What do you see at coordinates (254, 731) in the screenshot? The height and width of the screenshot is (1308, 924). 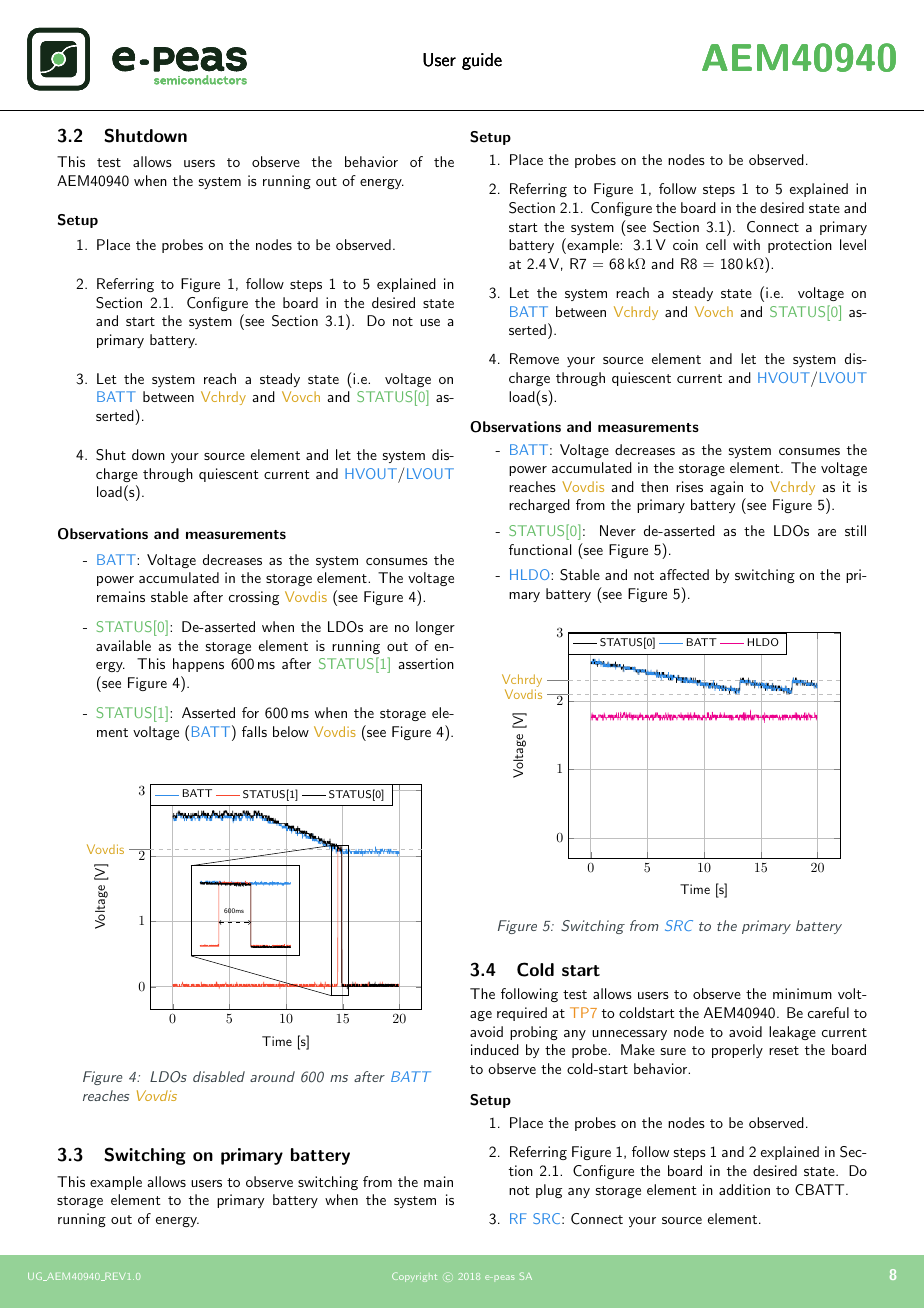 I see `falls` at bounding box center [254, 731].
